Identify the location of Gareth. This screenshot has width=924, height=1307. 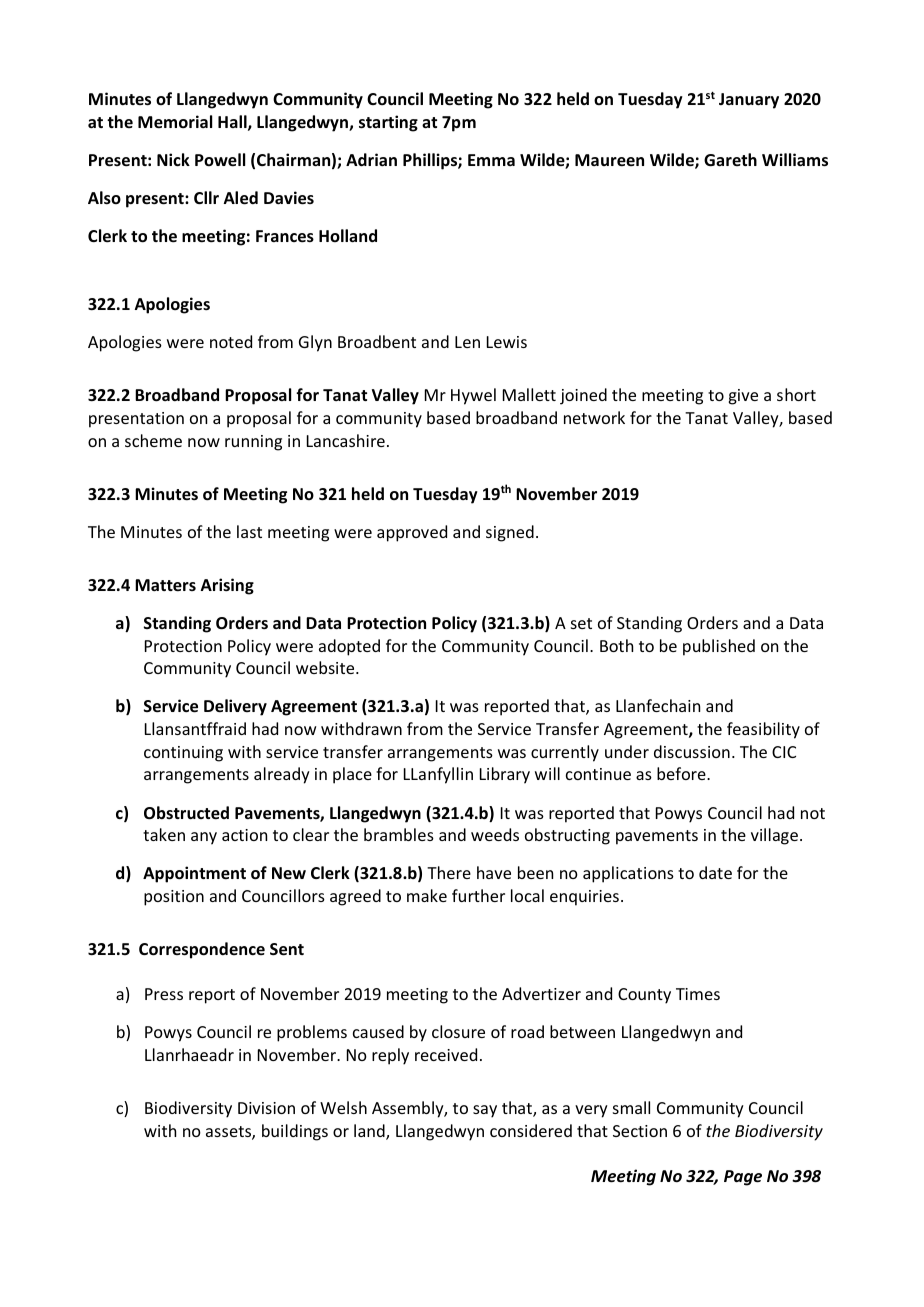
(730, 159).
